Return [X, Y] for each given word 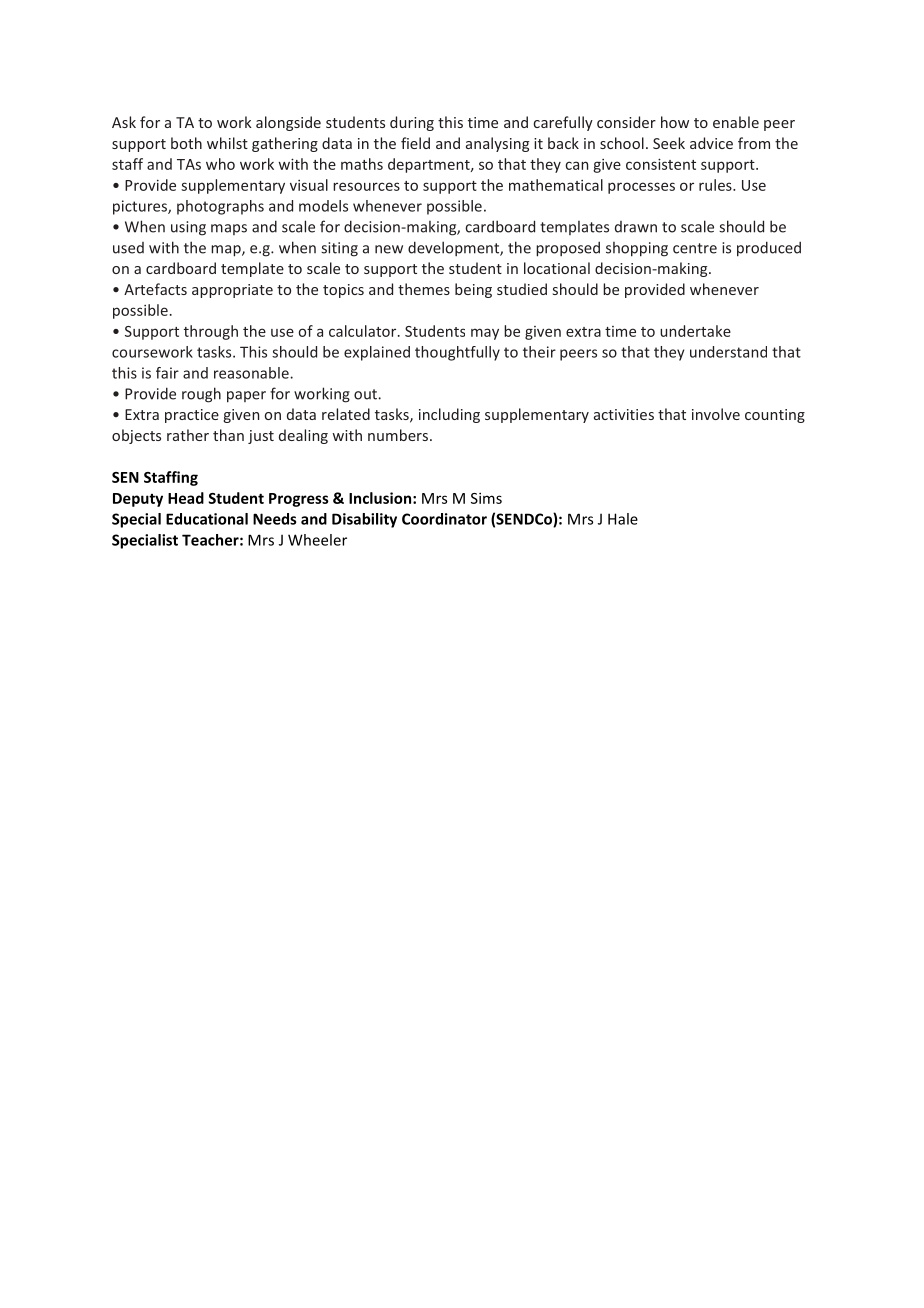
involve [716, 414]
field [415, 143]
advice [711, 143]
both [186, 143]
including [449, 415]
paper [246, 397]
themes [424, 289]
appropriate [232, 291]
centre [695, 248]
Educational [207, 519]
